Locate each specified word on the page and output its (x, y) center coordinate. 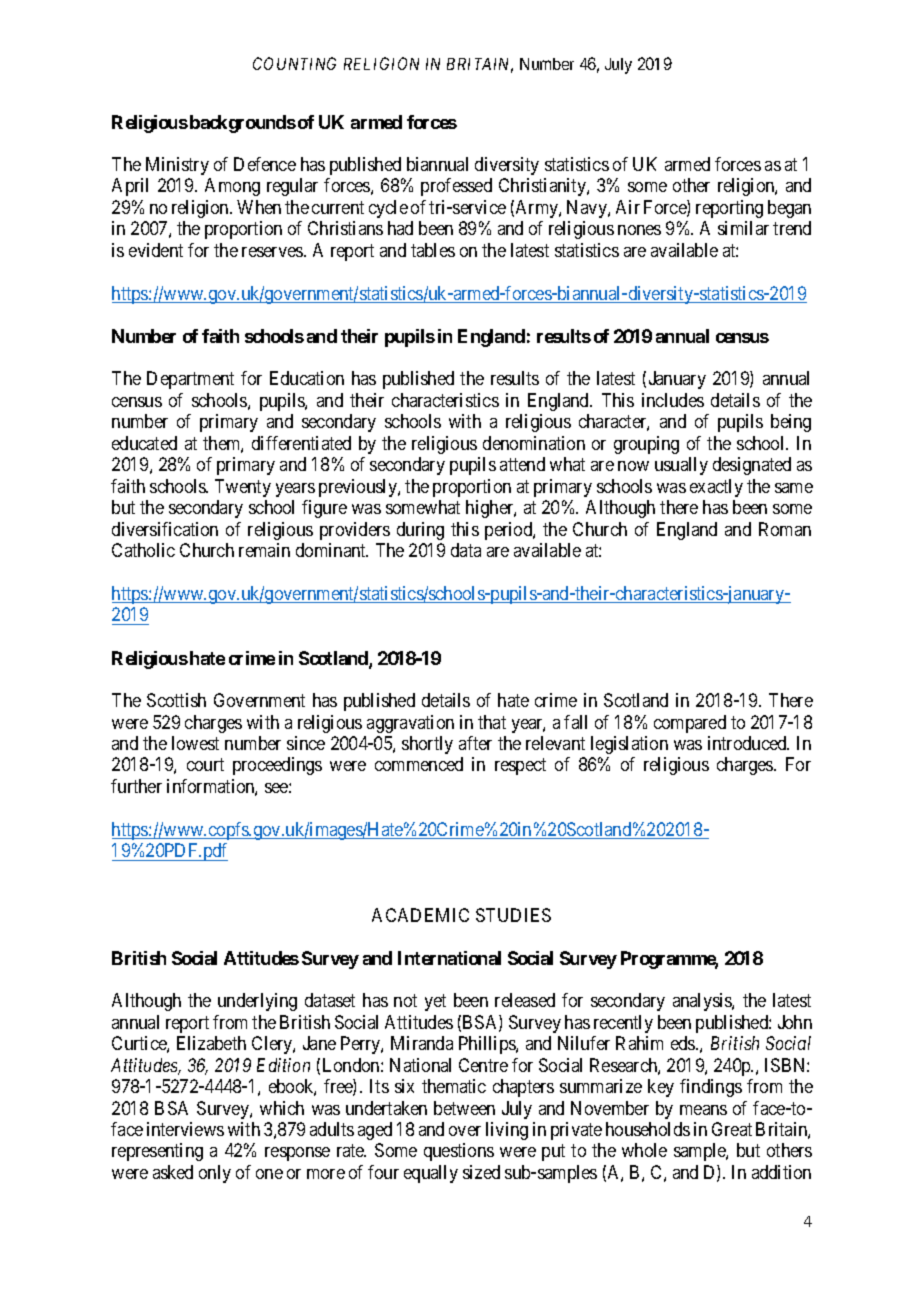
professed (456, 187)
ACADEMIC (420, 915)
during (420, 531)
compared (690, 724)
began (789, 209)
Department (190, 380)
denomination (534, 443)
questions (459, 1152)
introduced (748, 743)
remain (264, 550)
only (215, 1174)
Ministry (177, 166)
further (136, 786)
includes (673, 400)
